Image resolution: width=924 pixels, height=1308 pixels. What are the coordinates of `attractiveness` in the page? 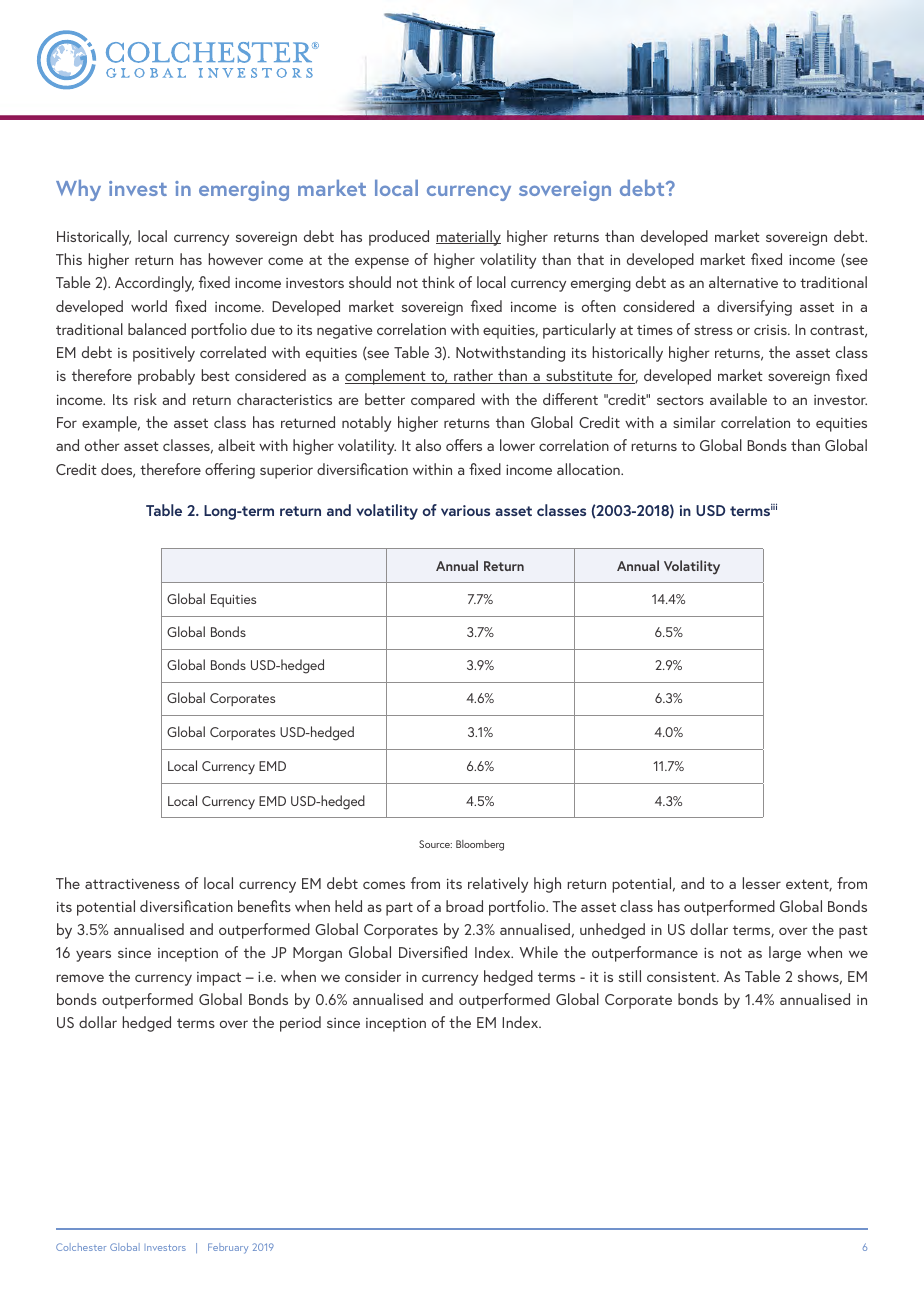 It's located at (132, 883).
